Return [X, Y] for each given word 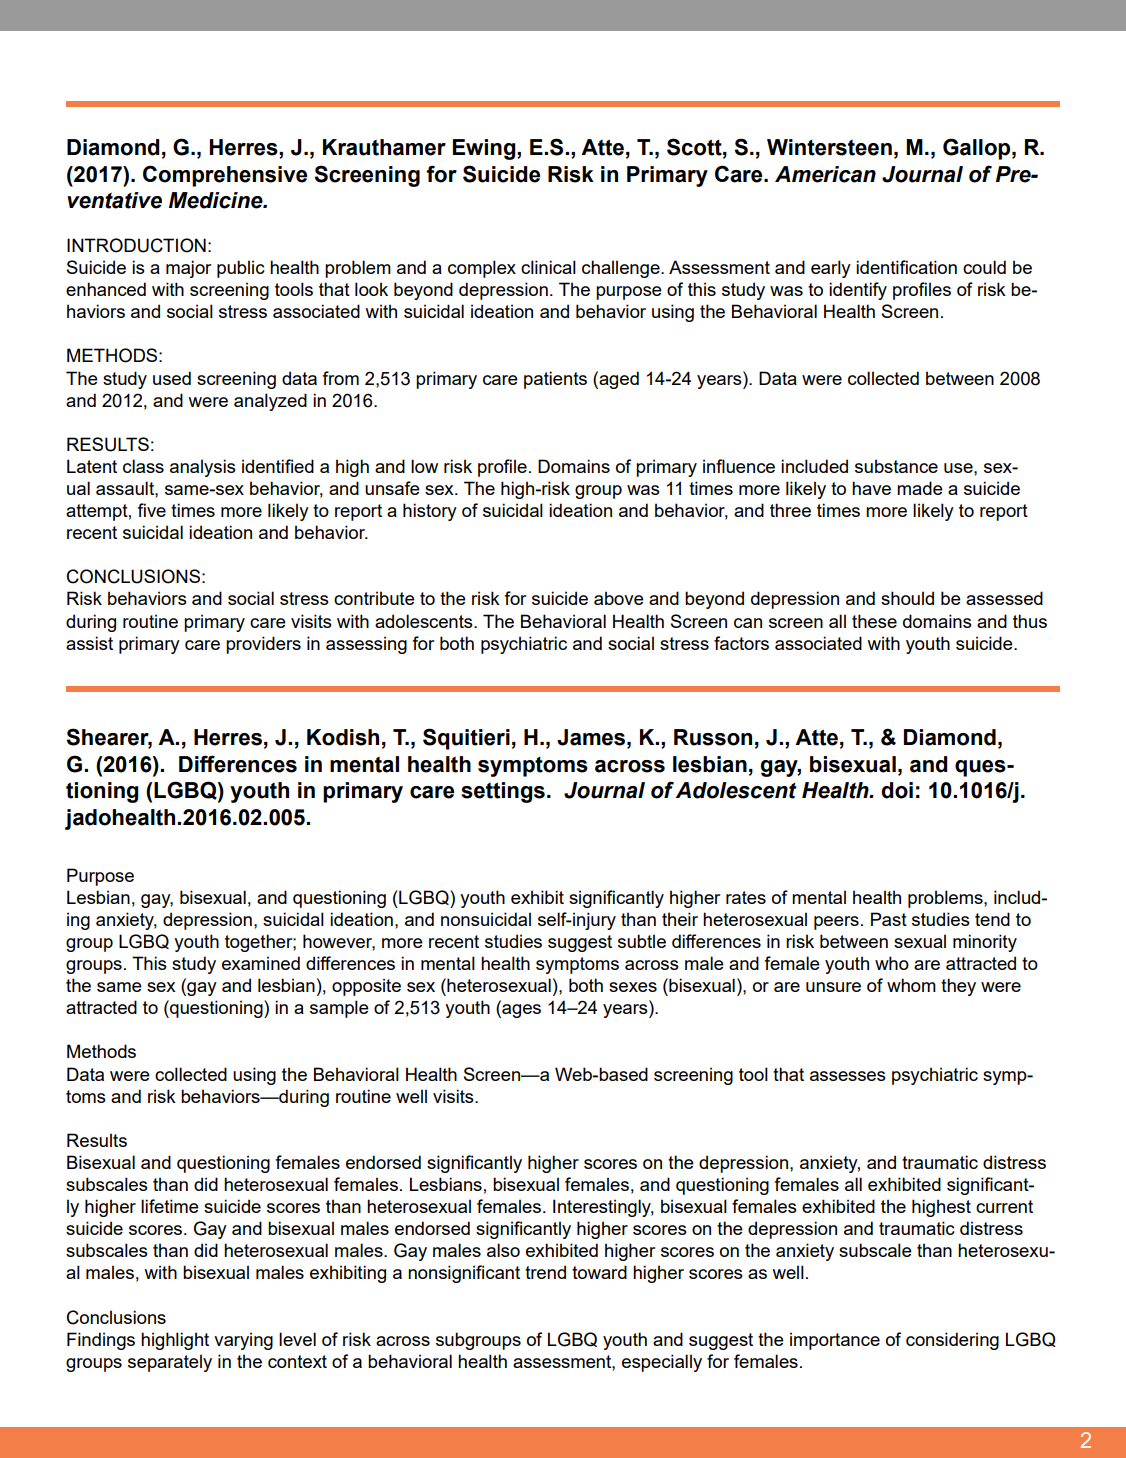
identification [906, 267]
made [920, 488]
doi [897, 790]
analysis [203, 468]
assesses [848, 1076]
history [430, 512]
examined [261, 963]
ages [520, 1011]
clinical [548, 267]
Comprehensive [225, 176]
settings [503, 792]
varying [243, 1341]
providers [263, 645]
